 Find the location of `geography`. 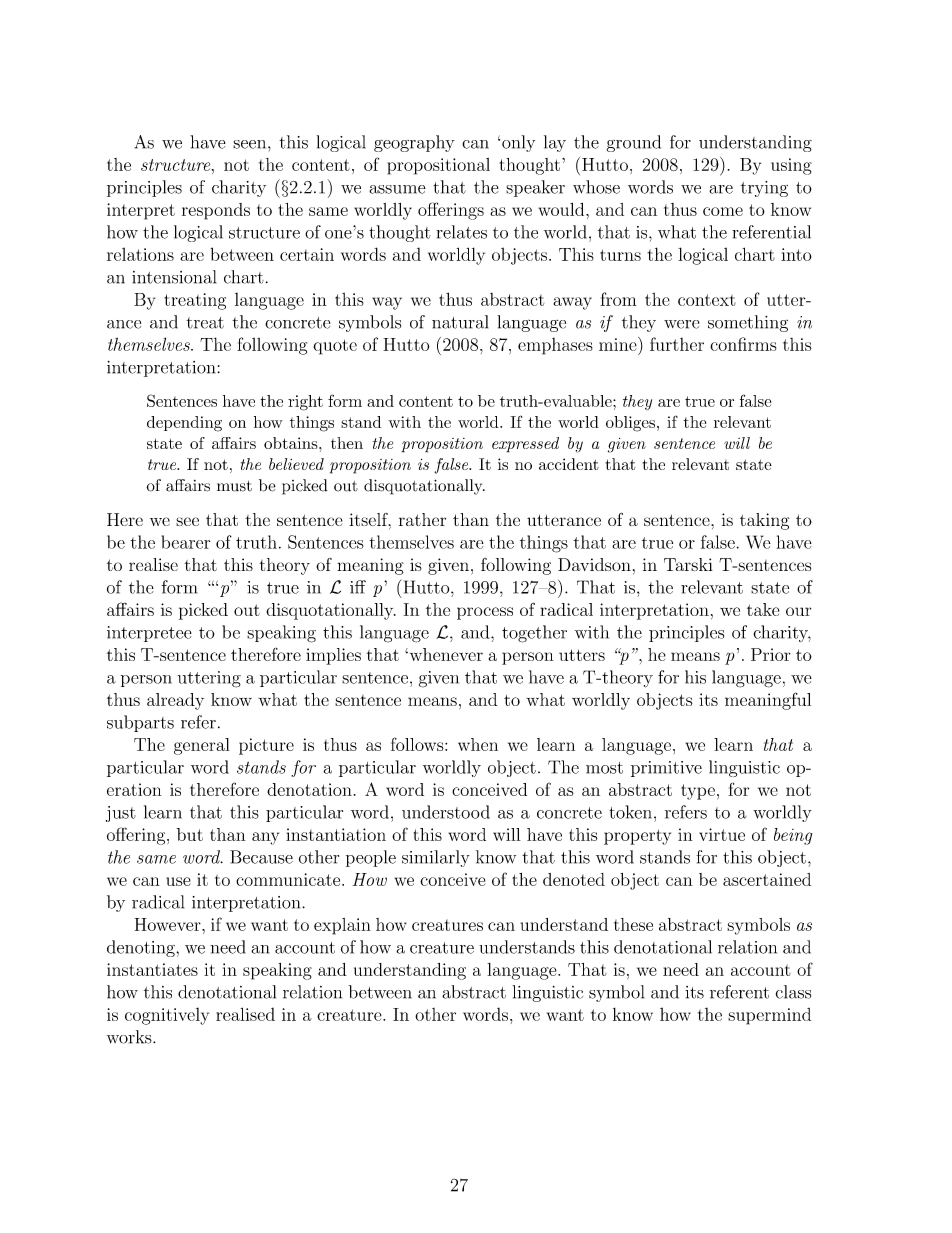

geography is located at coordinates (414, 143).
